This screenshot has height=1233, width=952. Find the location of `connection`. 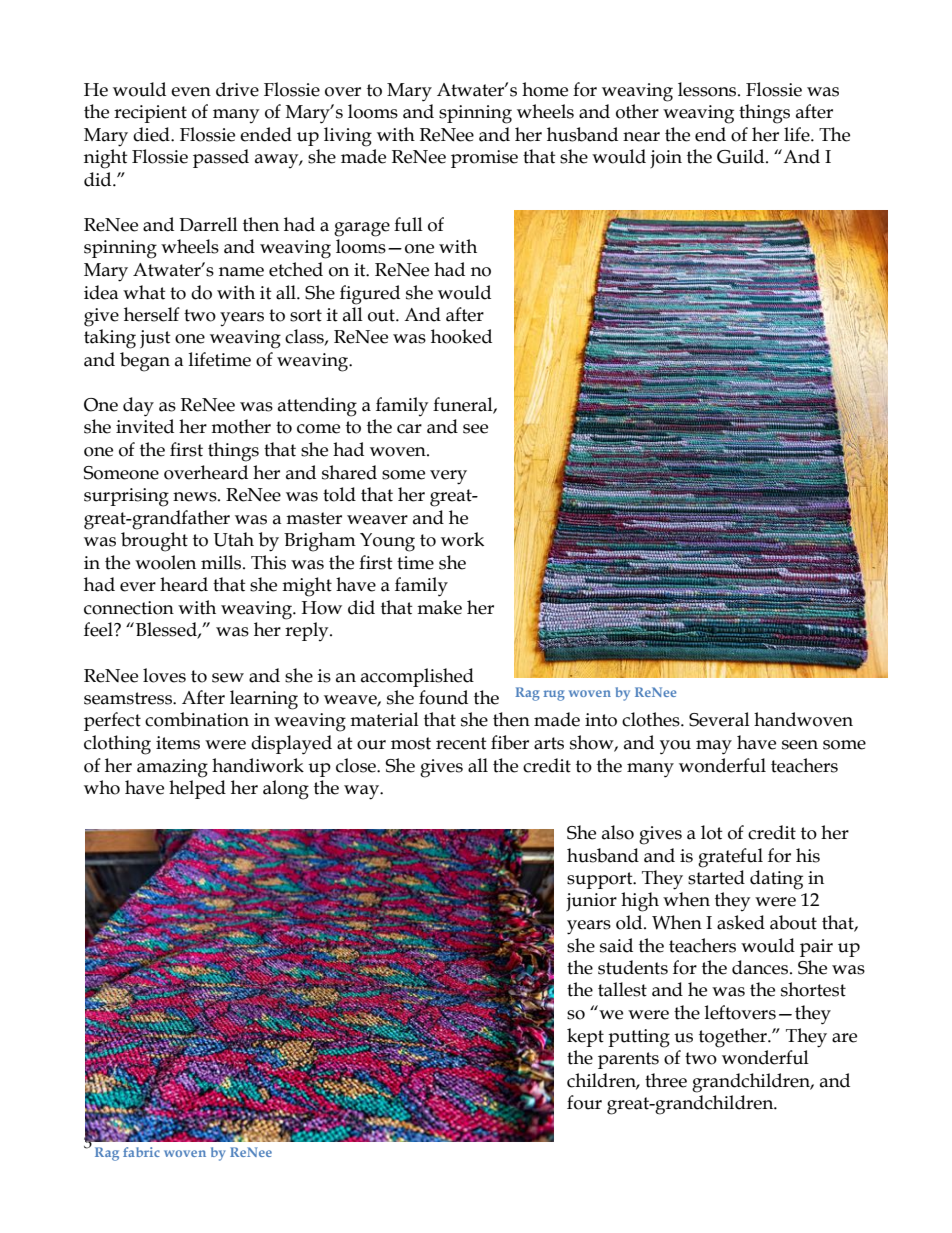

connection is located at coordinates (129, 608).
